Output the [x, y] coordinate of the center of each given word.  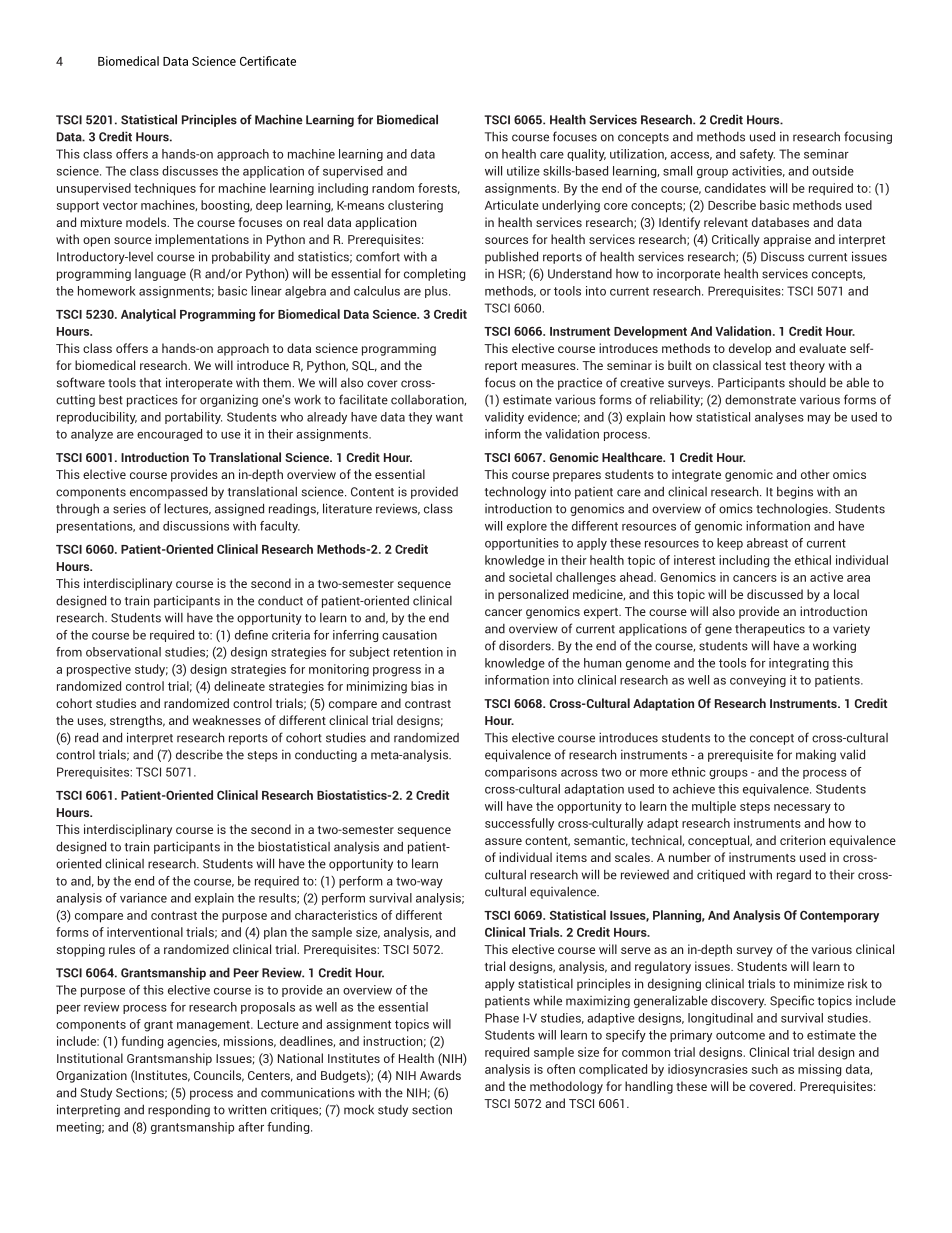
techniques [165, 189]
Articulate [512, 205]
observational [123, 652]
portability [193, 418]
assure [503, 841]
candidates [735, 188]
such [765, 1069]
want [449, 417]
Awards [440, 1075]
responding [179, 1111]
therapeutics [770, 629]
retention [418, 652]
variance [143, 898]
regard [794, 876]
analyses [779, 418]
